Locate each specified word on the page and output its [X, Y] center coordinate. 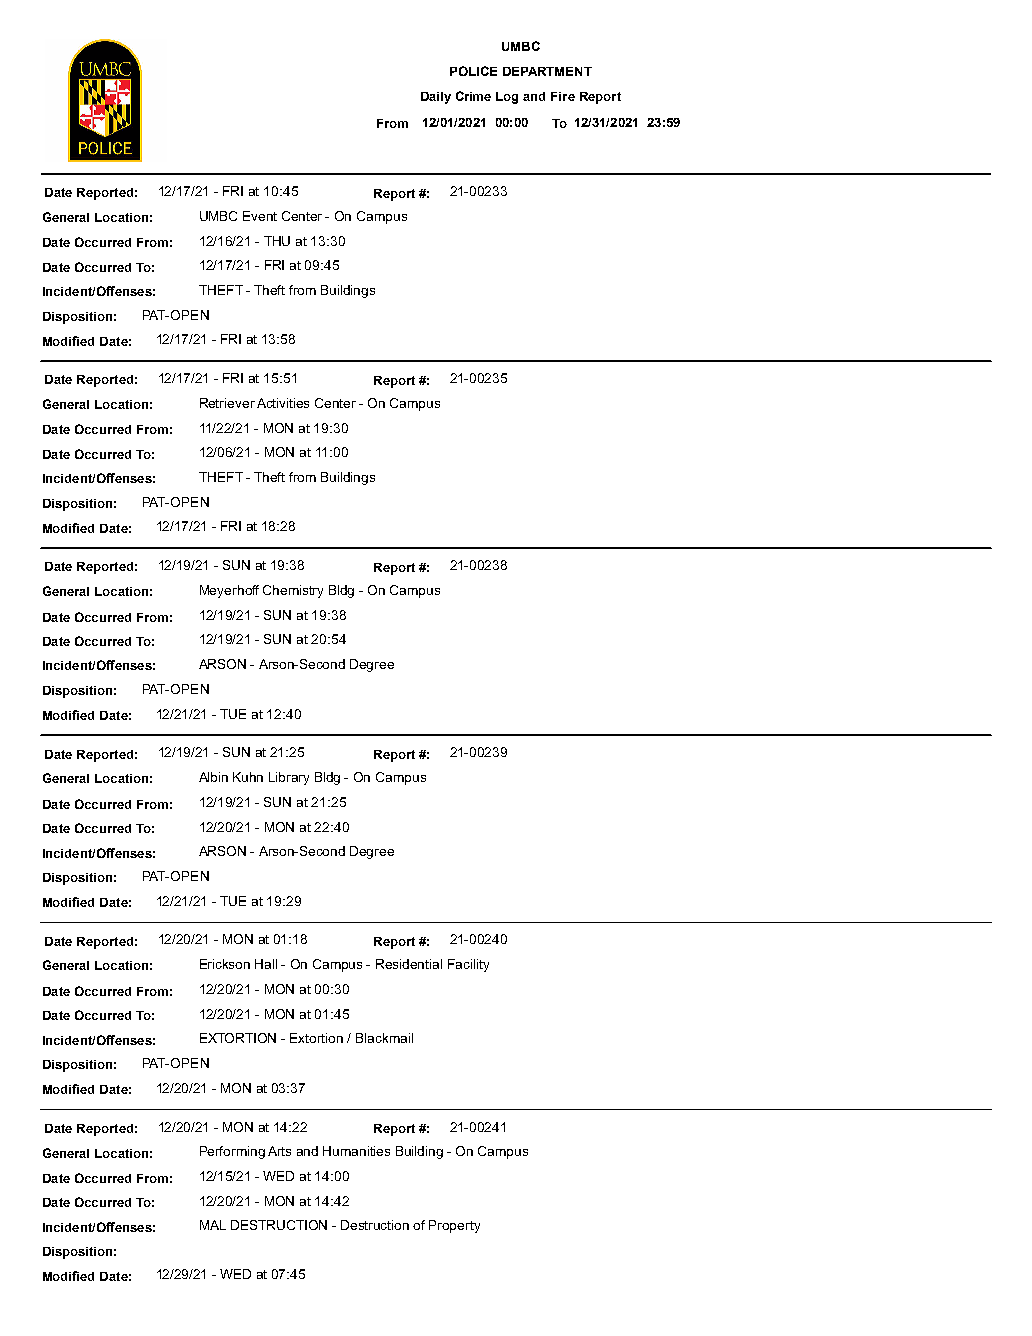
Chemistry [293, 591]
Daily [436, 98]
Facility [468, 965]
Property [454, 1226]
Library [289, 778]
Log [507, 98]
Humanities [356, 1151]
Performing [232, 1152]
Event [260, 216]
